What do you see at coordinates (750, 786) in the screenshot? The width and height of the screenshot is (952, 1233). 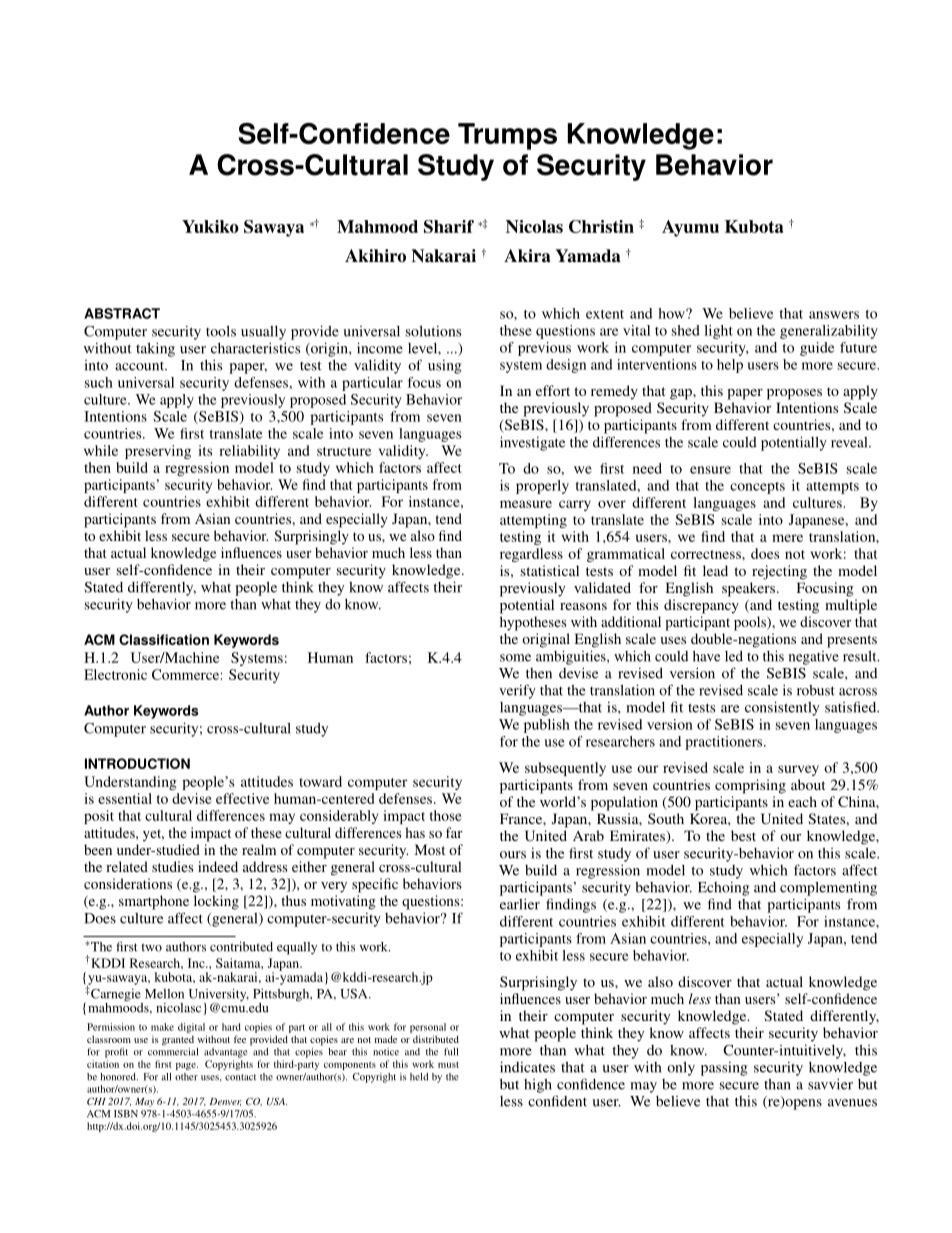 I see `comprising` at bounding box center [750, 786].
